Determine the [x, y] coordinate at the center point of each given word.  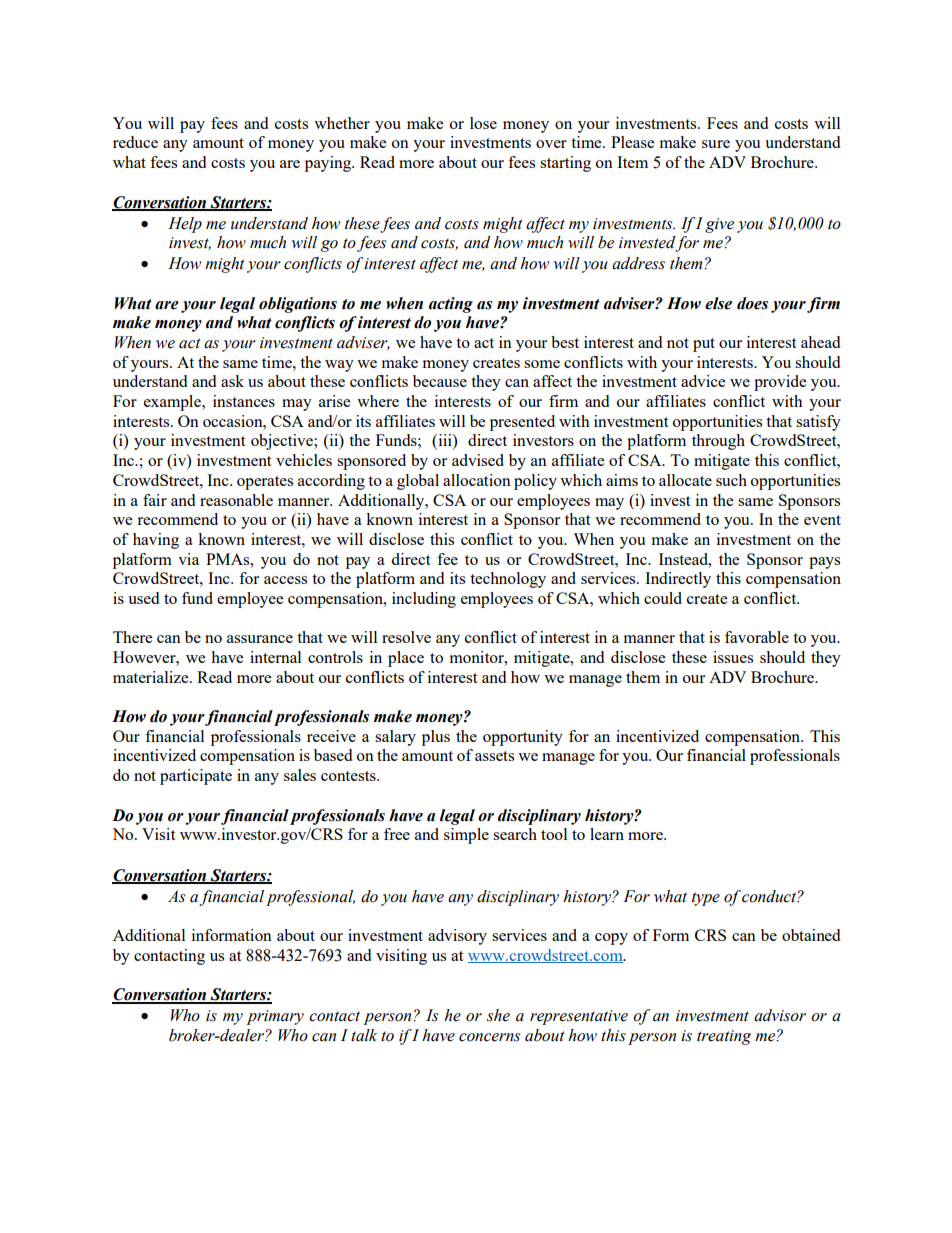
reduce [135, 142]
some [542, 364]
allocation [477, 480]
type [706, 899]
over [551, 144]
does [752, 303]
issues [733, 657]
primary [275, 1017]
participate [196, 777]
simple [466, 836]
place [406, 659]
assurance [260, 639]
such [731, 480]
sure [716, 144]
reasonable [236, 500]
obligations [298, 305]
